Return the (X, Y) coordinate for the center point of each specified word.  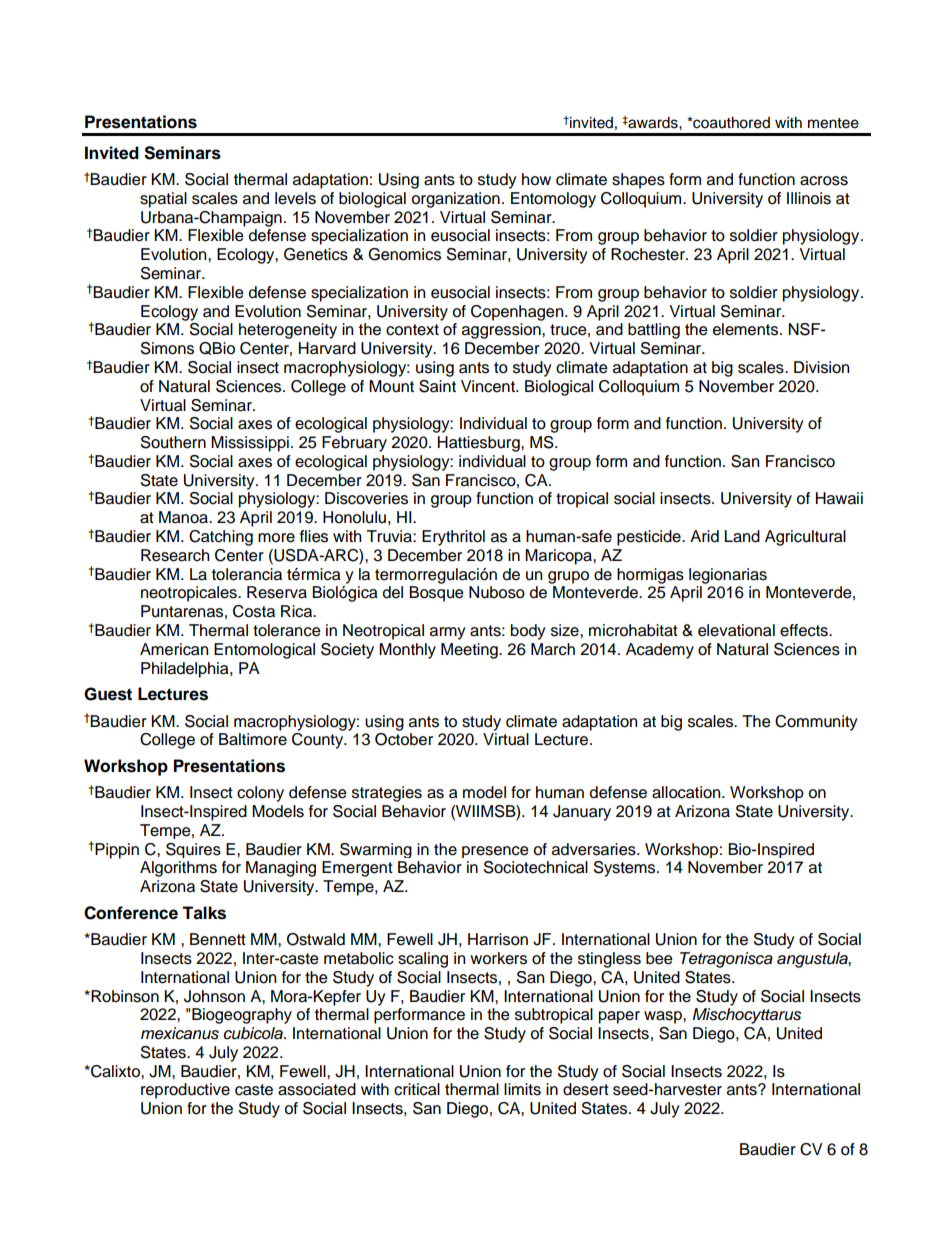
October (404, 739)
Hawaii (839, 498)
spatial (163, 200)
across (824, 181)
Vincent (489, 386)
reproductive (185, 1091)
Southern (173, 442)
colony (260, 794)
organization (456, 200)
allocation (687, 792)
